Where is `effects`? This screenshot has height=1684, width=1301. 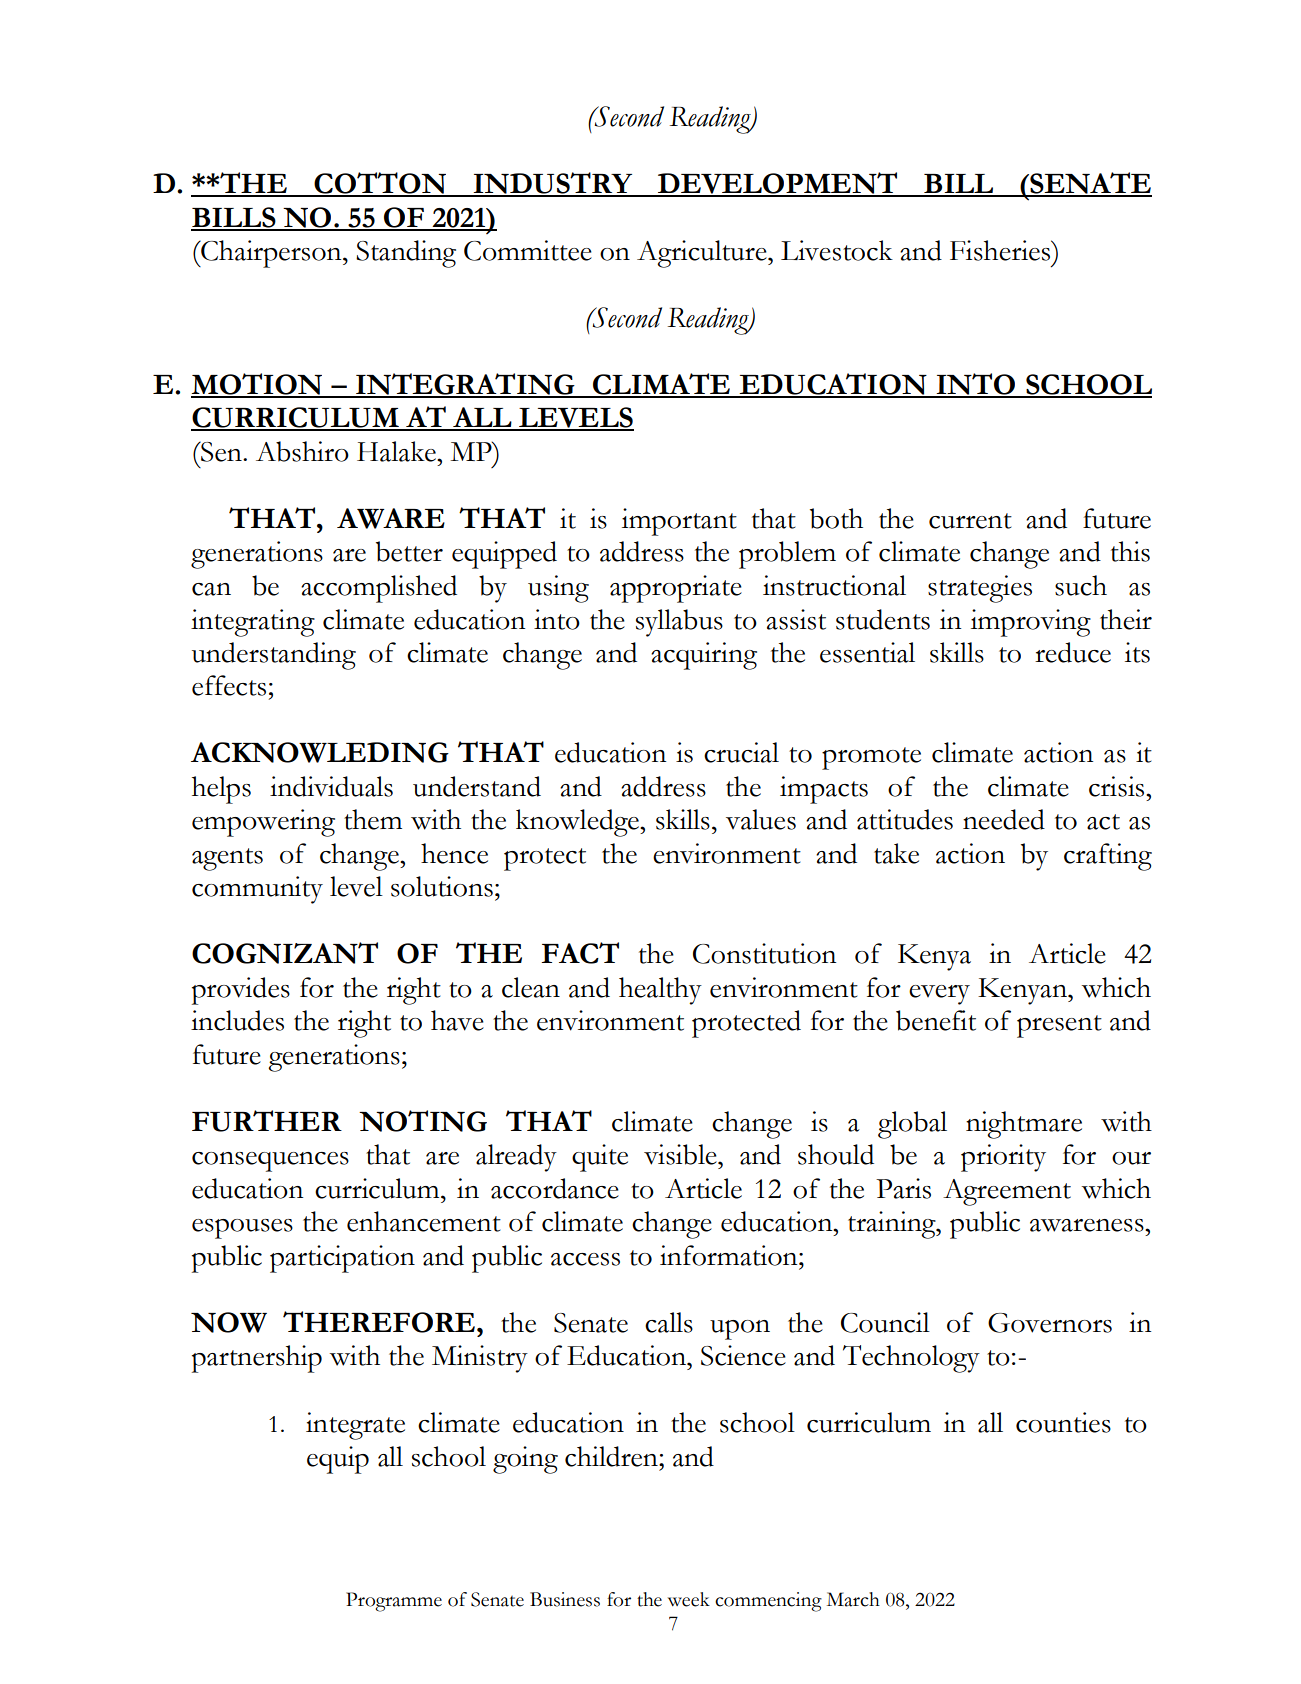 effects is located at coordinates (229, 685).
